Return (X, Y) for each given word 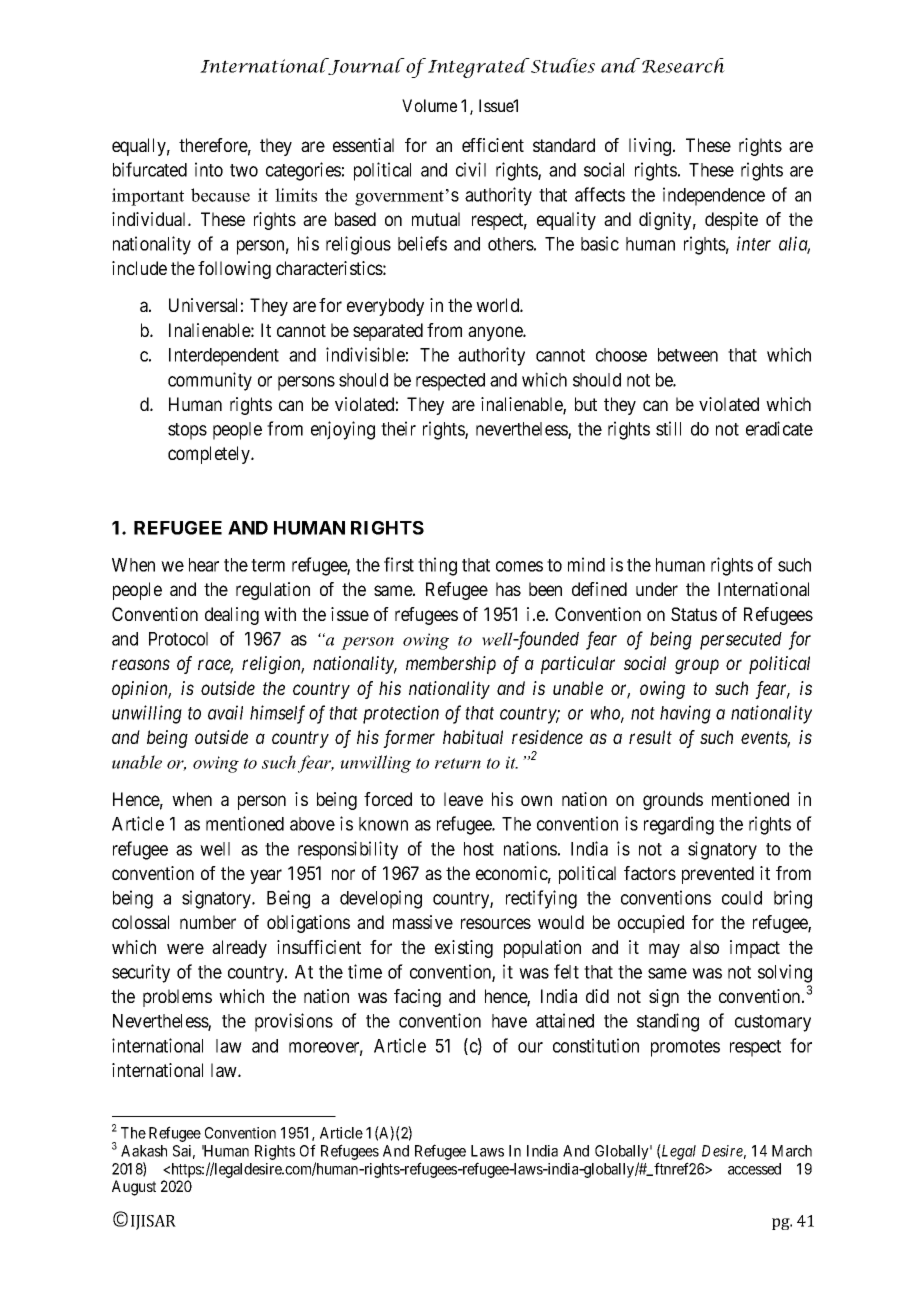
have (509, 1021)
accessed (754, 1169)
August (134, 1188)
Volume (429, 105)
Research (683, 65)
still (668, 428)
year (266, 876)
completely (210, 455)
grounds (673, 801)
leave (463, 799)
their (398, 428)
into (209, 169)
